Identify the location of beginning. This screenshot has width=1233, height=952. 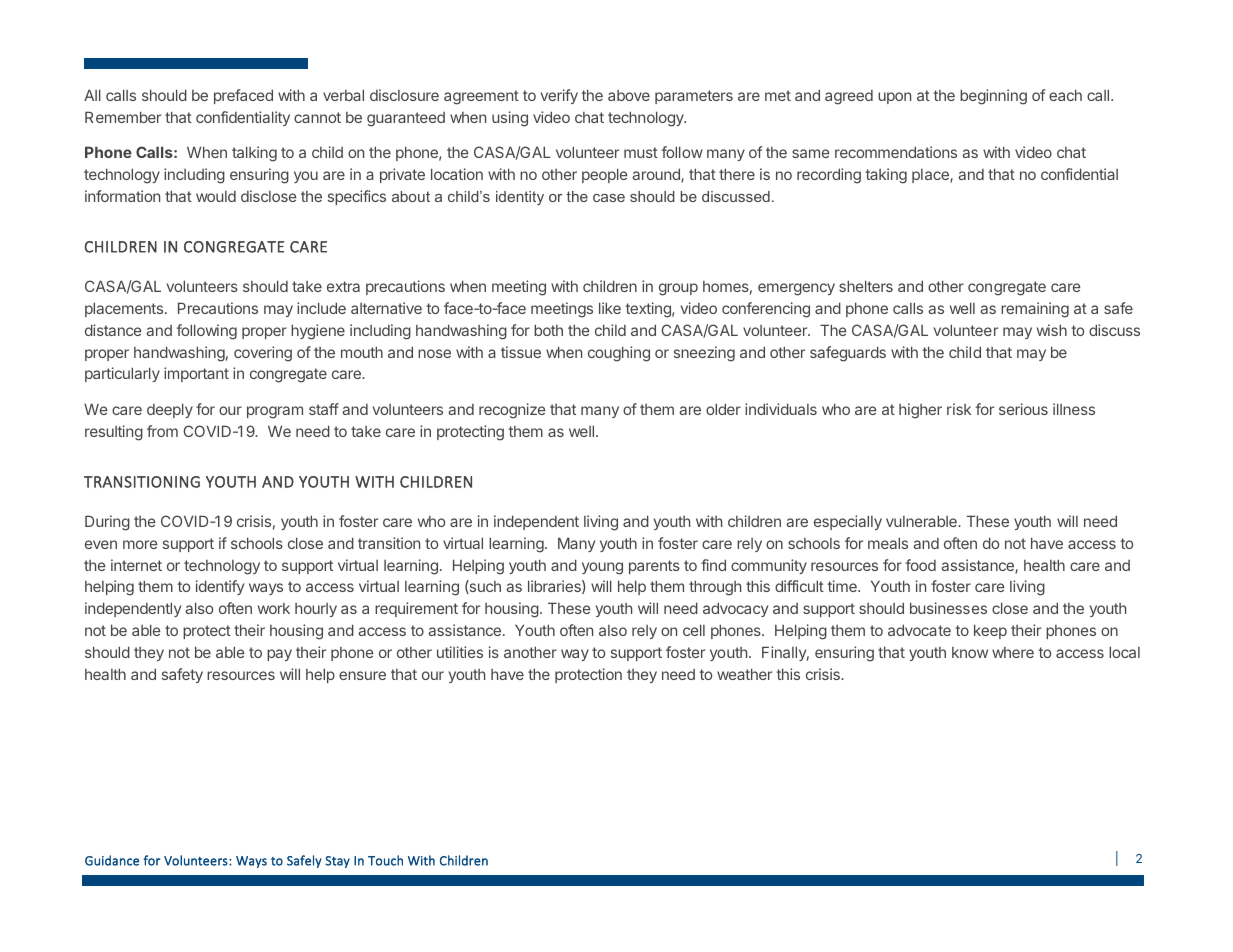
(993, 97).
